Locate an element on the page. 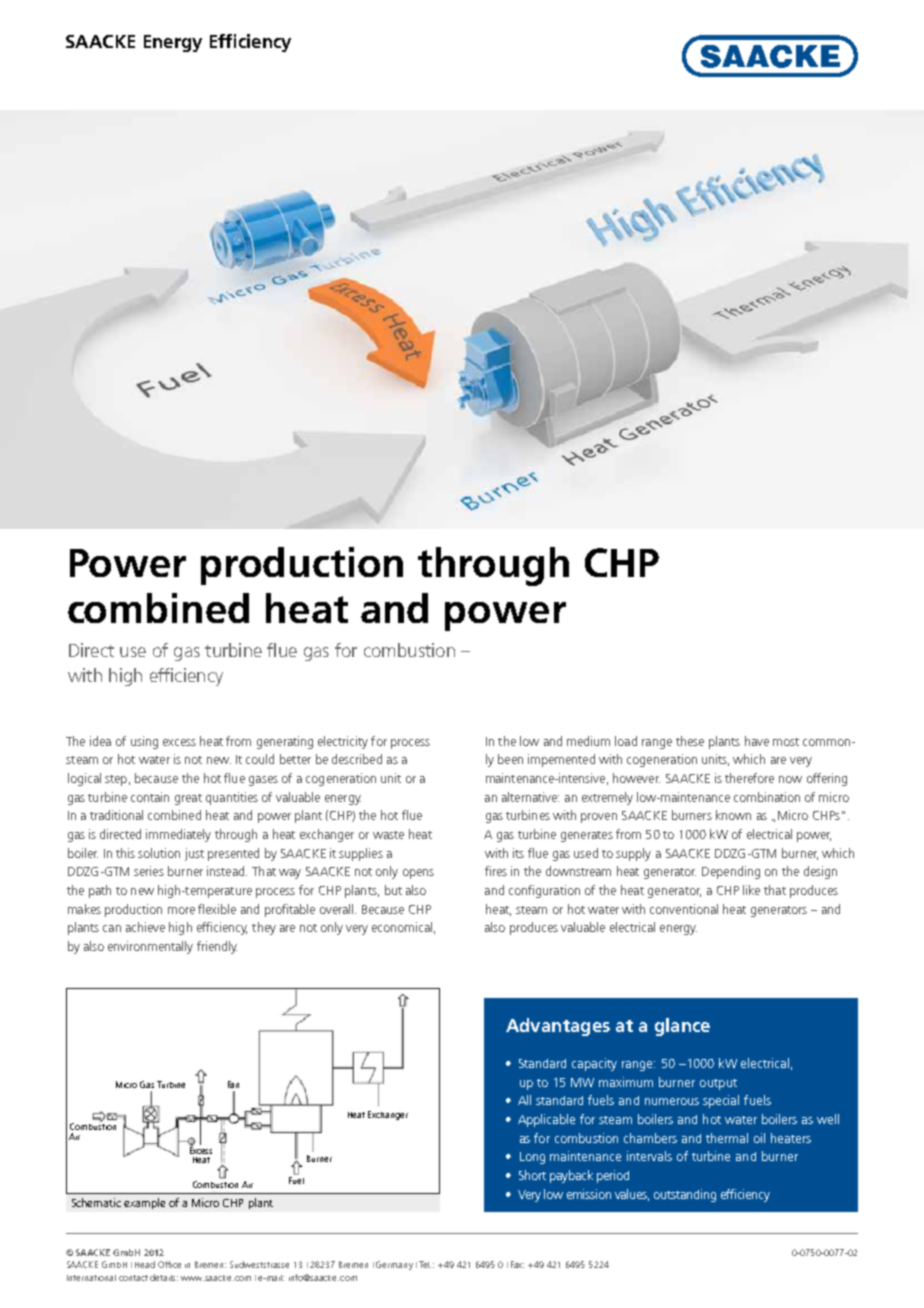 Image resolution: width=924 pixels, height=1308 pixels. Applicable is located at coordinates (546, 1120).
